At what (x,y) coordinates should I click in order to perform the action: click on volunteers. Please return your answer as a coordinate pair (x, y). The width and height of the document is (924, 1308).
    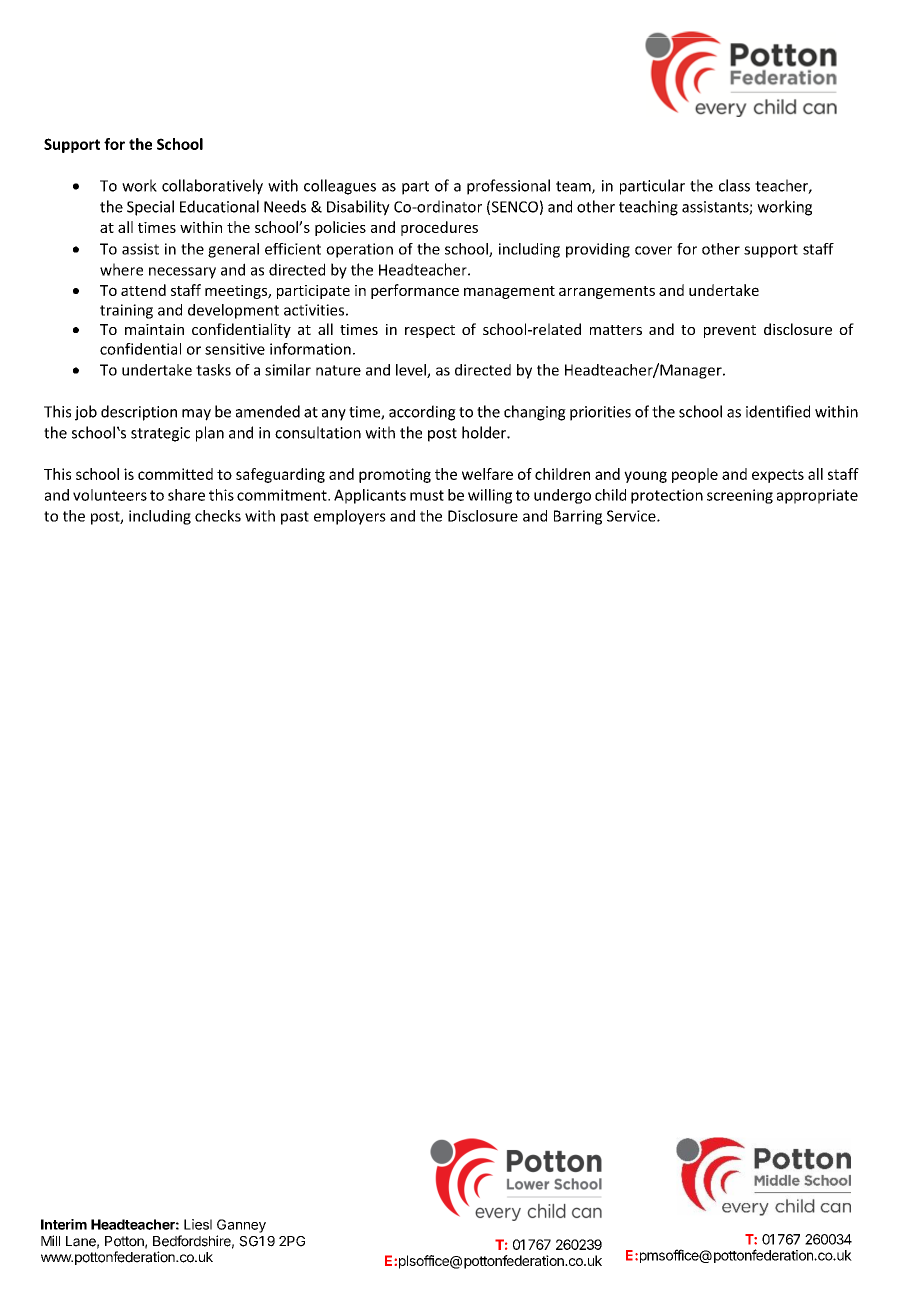
    Looking at the image, I should click on (110, 495).
